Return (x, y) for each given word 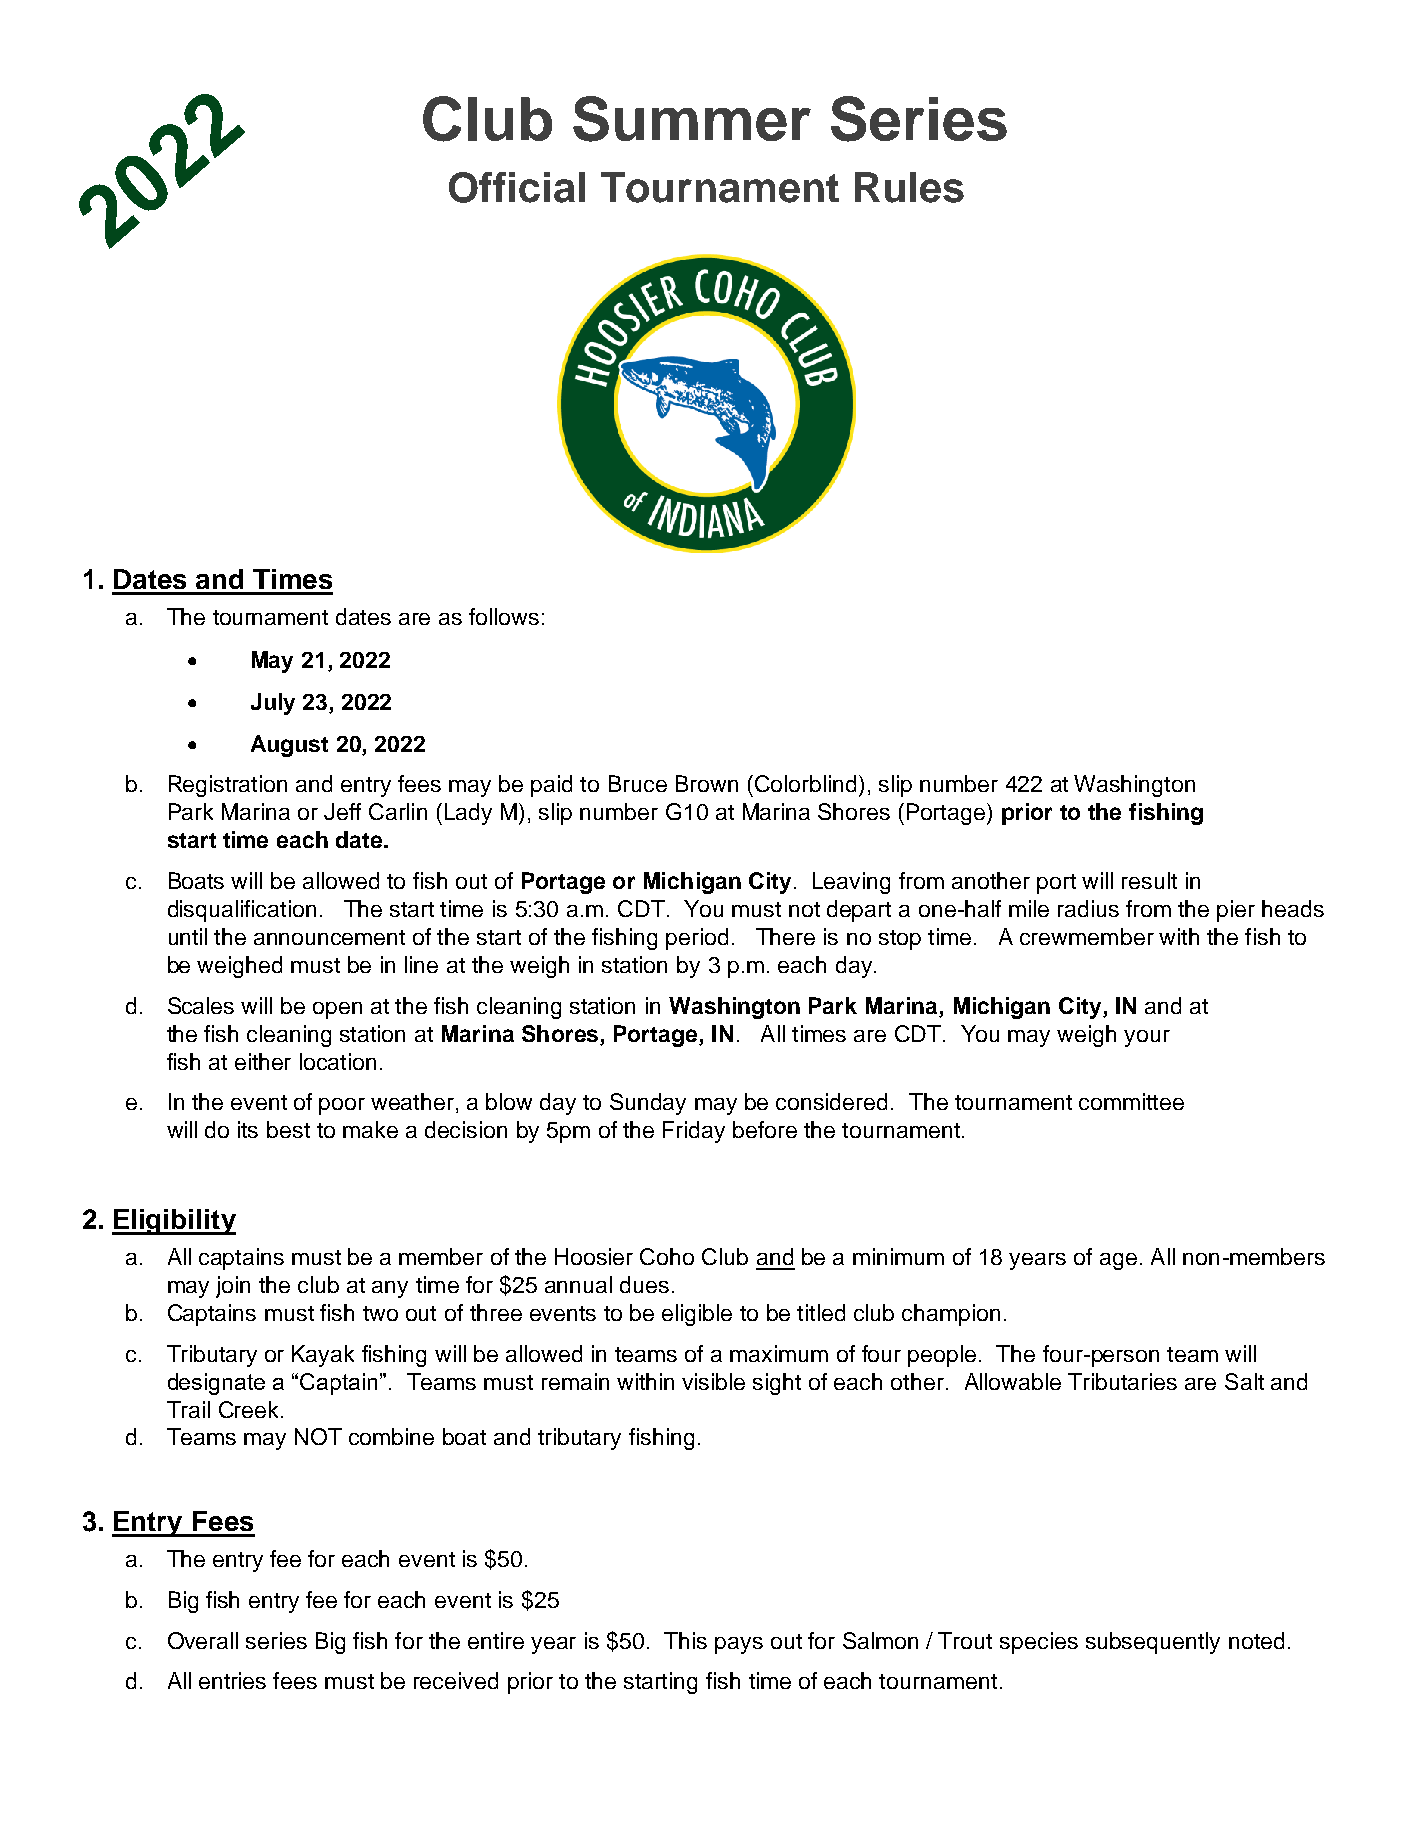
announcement (329, 937)
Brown (707, 783)
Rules (909, 187)
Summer (692, 119)
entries (232, 1680)
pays (739, 1645)
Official (517, 187)
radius (1088, 908)
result (1149, 880)
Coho (667, 1256)
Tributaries (1122, 1381)
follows (504, 616)
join (233, 1287)
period (697, 939)
